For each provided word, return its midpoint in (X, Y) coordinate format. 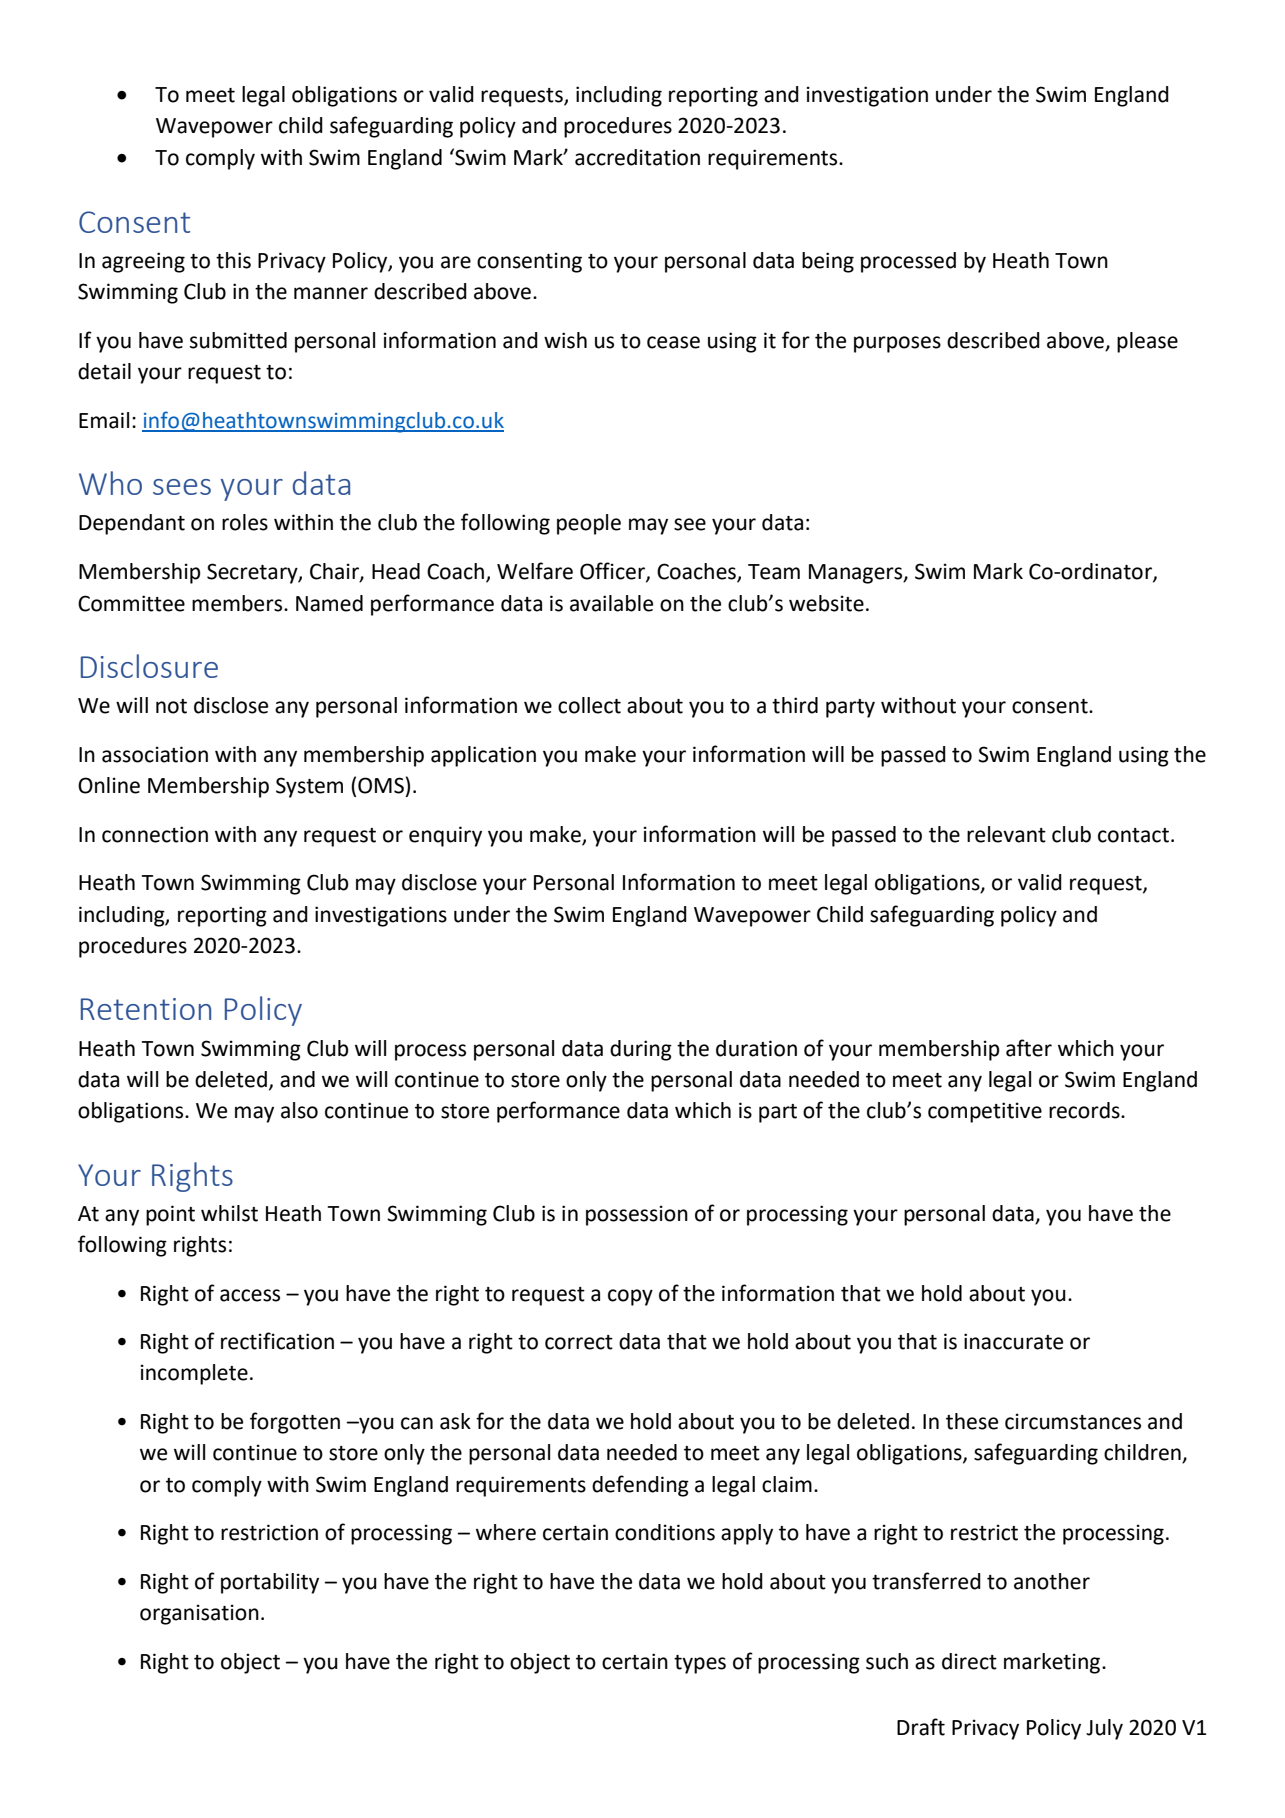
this (233, 260)
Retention (146, 1009)
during (641, 1050)
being (828, 262)
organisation (199, 1614)
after (1029, 1048)
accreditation (637, 157)
